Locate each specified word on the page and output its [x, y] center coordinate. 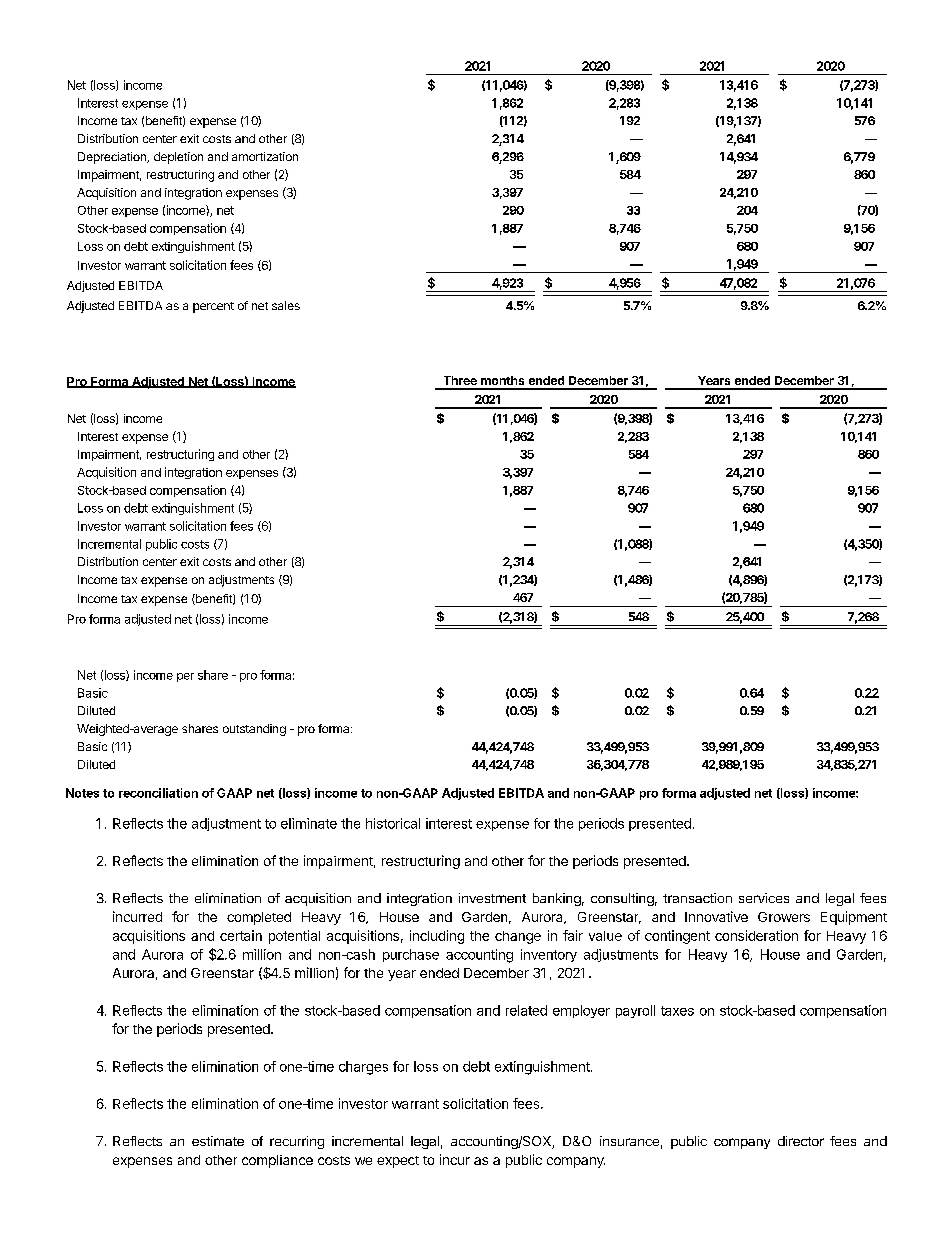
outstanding [254, 730]
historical [393, 823]
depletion [178, 158]
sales [286, 305]
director [801, 1141]
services [764, 898]
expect [398, 1162]
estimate [218, 1141]
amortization [265, 156]
